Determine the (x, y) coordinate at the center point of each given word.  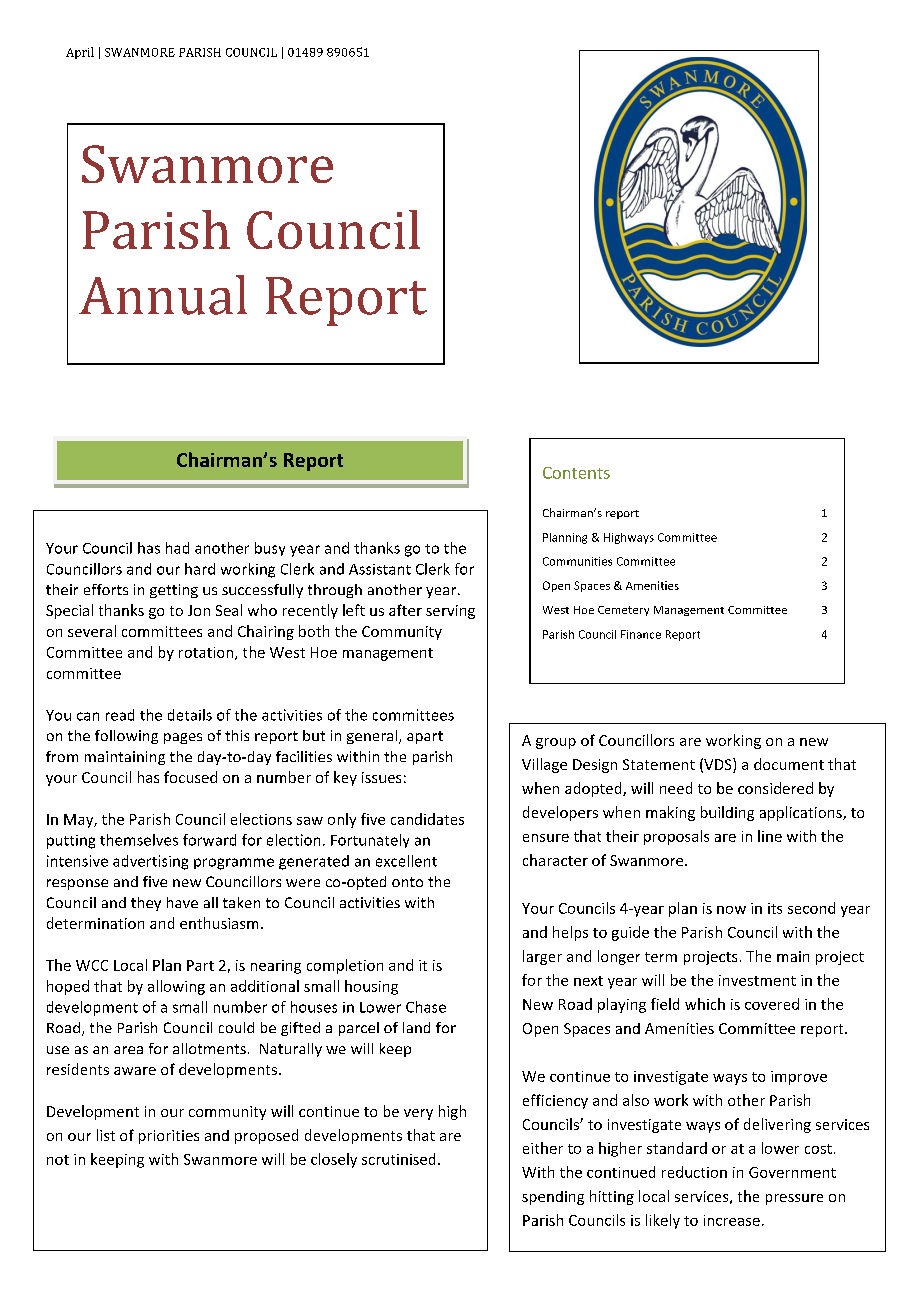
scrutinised (398, 1159)
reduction (694, 1172)
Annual (163, 295)
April (80, 53)
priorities (169, 1137)
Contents (576, 473)
